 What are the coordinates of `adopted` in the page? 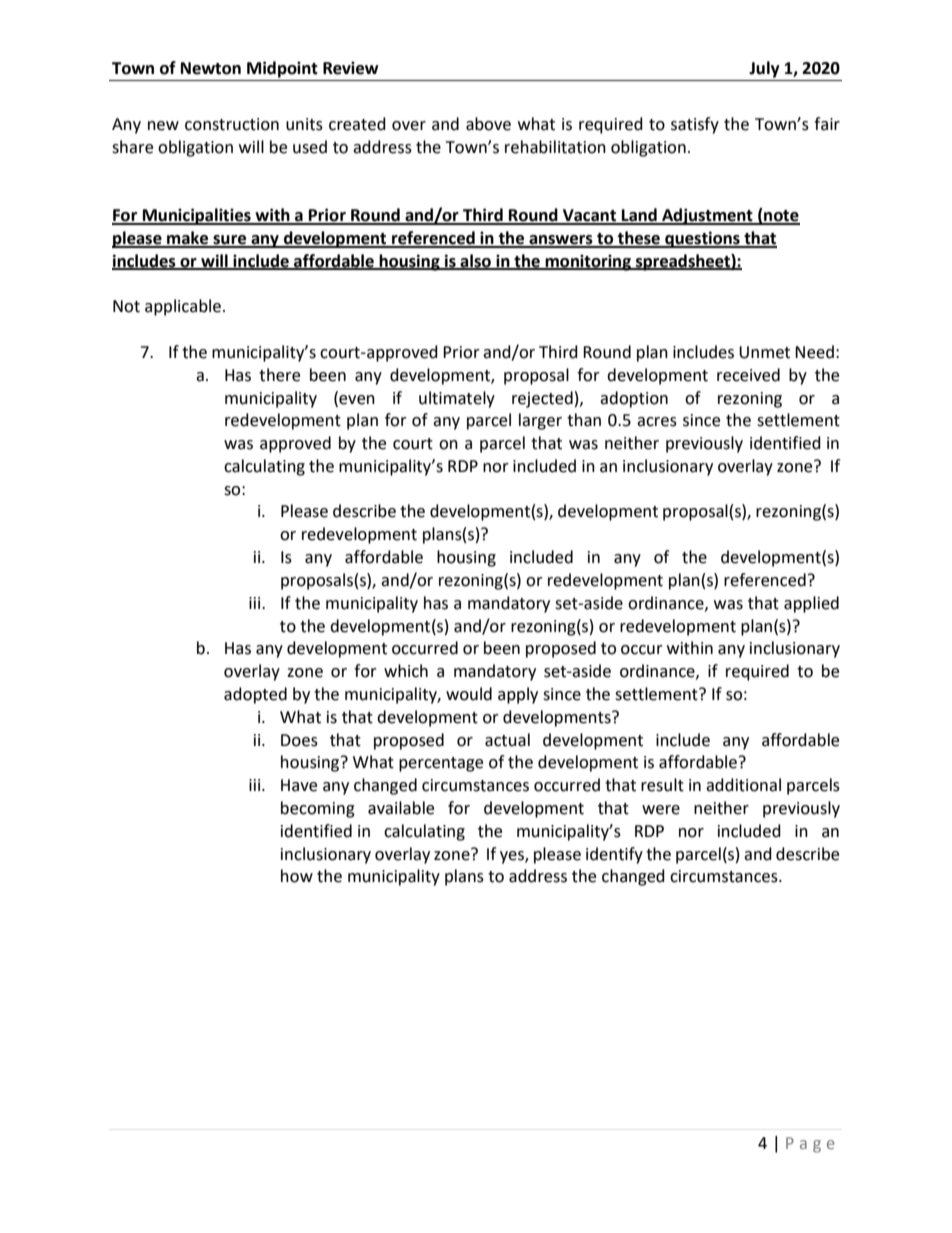 It's located at (255, 695).
